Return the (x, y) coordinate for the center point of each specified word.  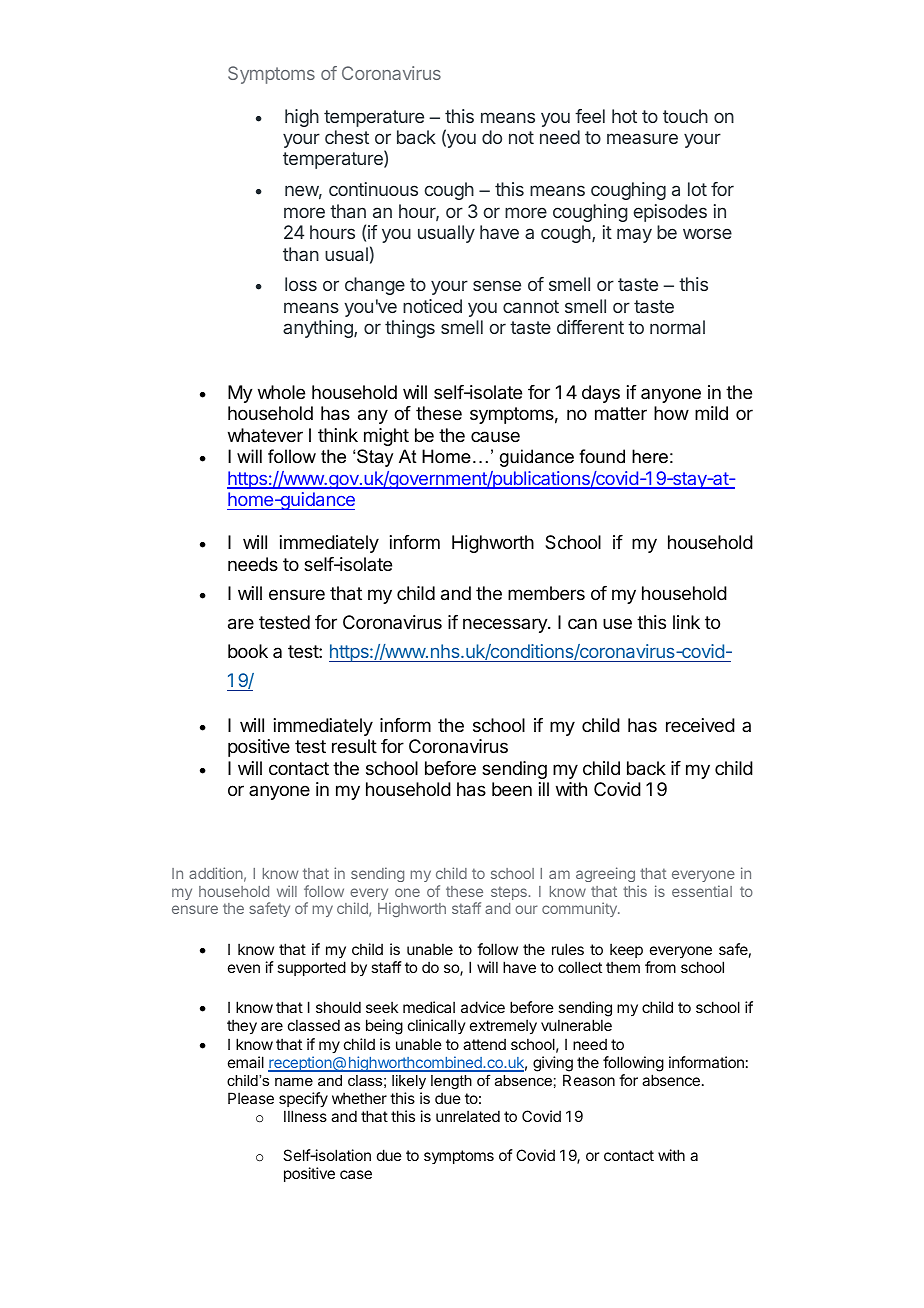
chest (347, 137)
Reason (589, 1080)
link (686, 622)
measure (642, 138)
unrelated (468, 1116)
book (248, 651)
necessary (506, 625)
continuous (373, 189)
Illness (305, 1116)
